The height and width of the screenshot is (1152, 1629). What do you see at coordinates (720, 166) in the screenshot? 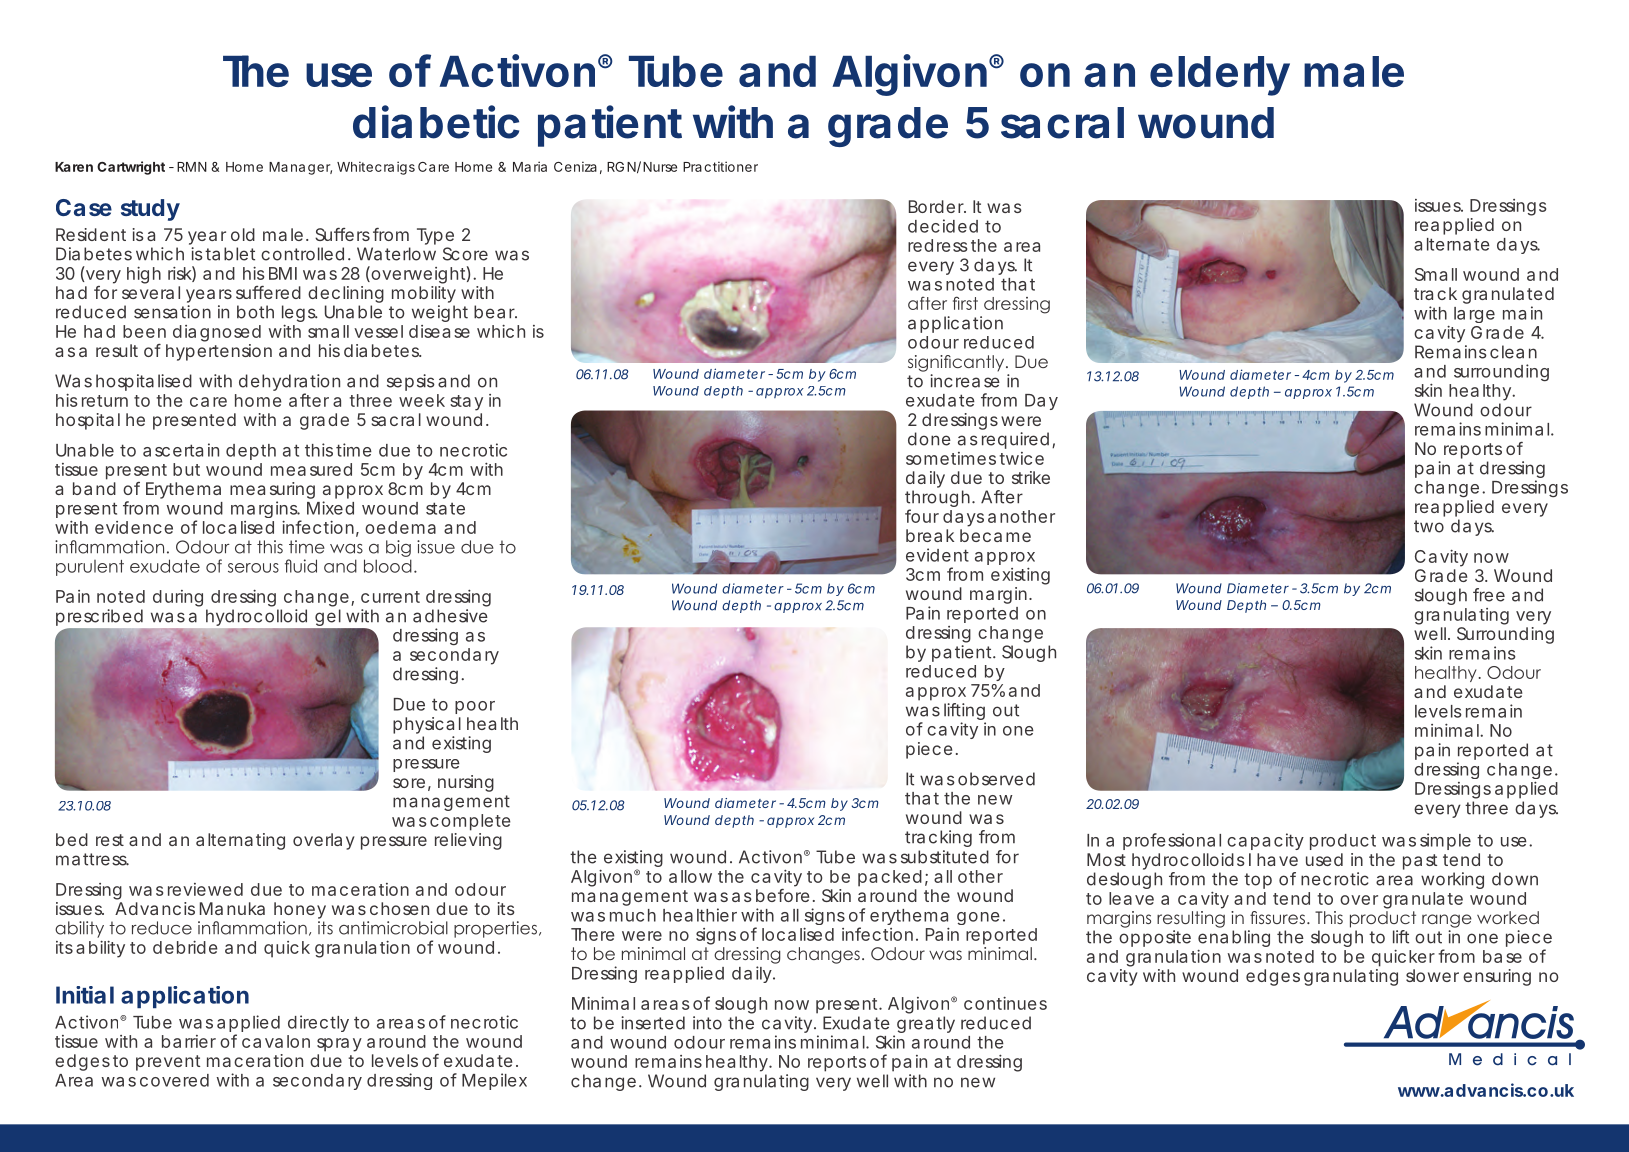
I see `Practitioner` at bounding box center [720, 166].
